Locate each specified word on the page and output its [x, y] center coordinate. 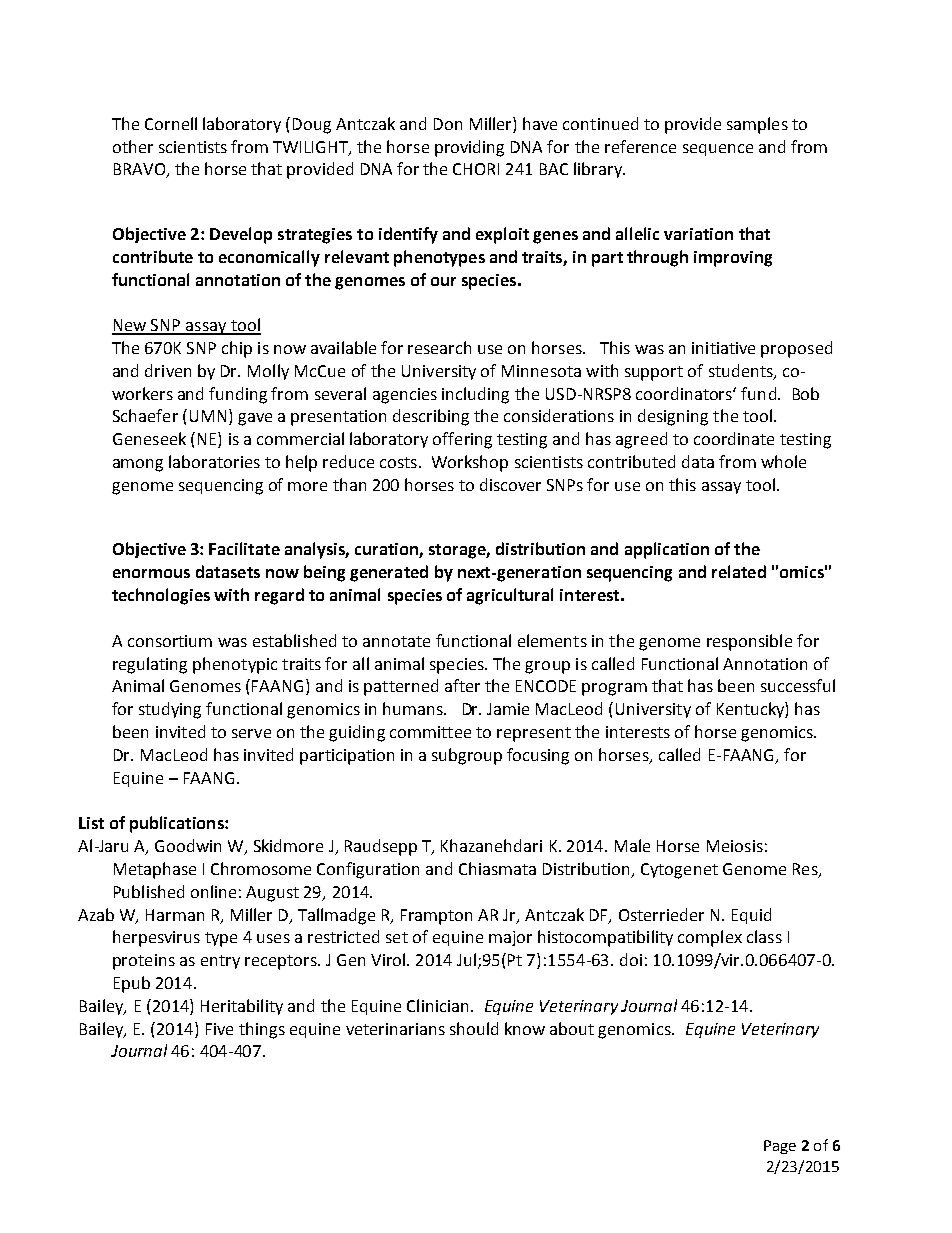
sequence [718, 150]
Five [219, 1029]
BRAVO [141, 170]
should [474, 1028]
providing [469, 148]
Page [780, 1147]
